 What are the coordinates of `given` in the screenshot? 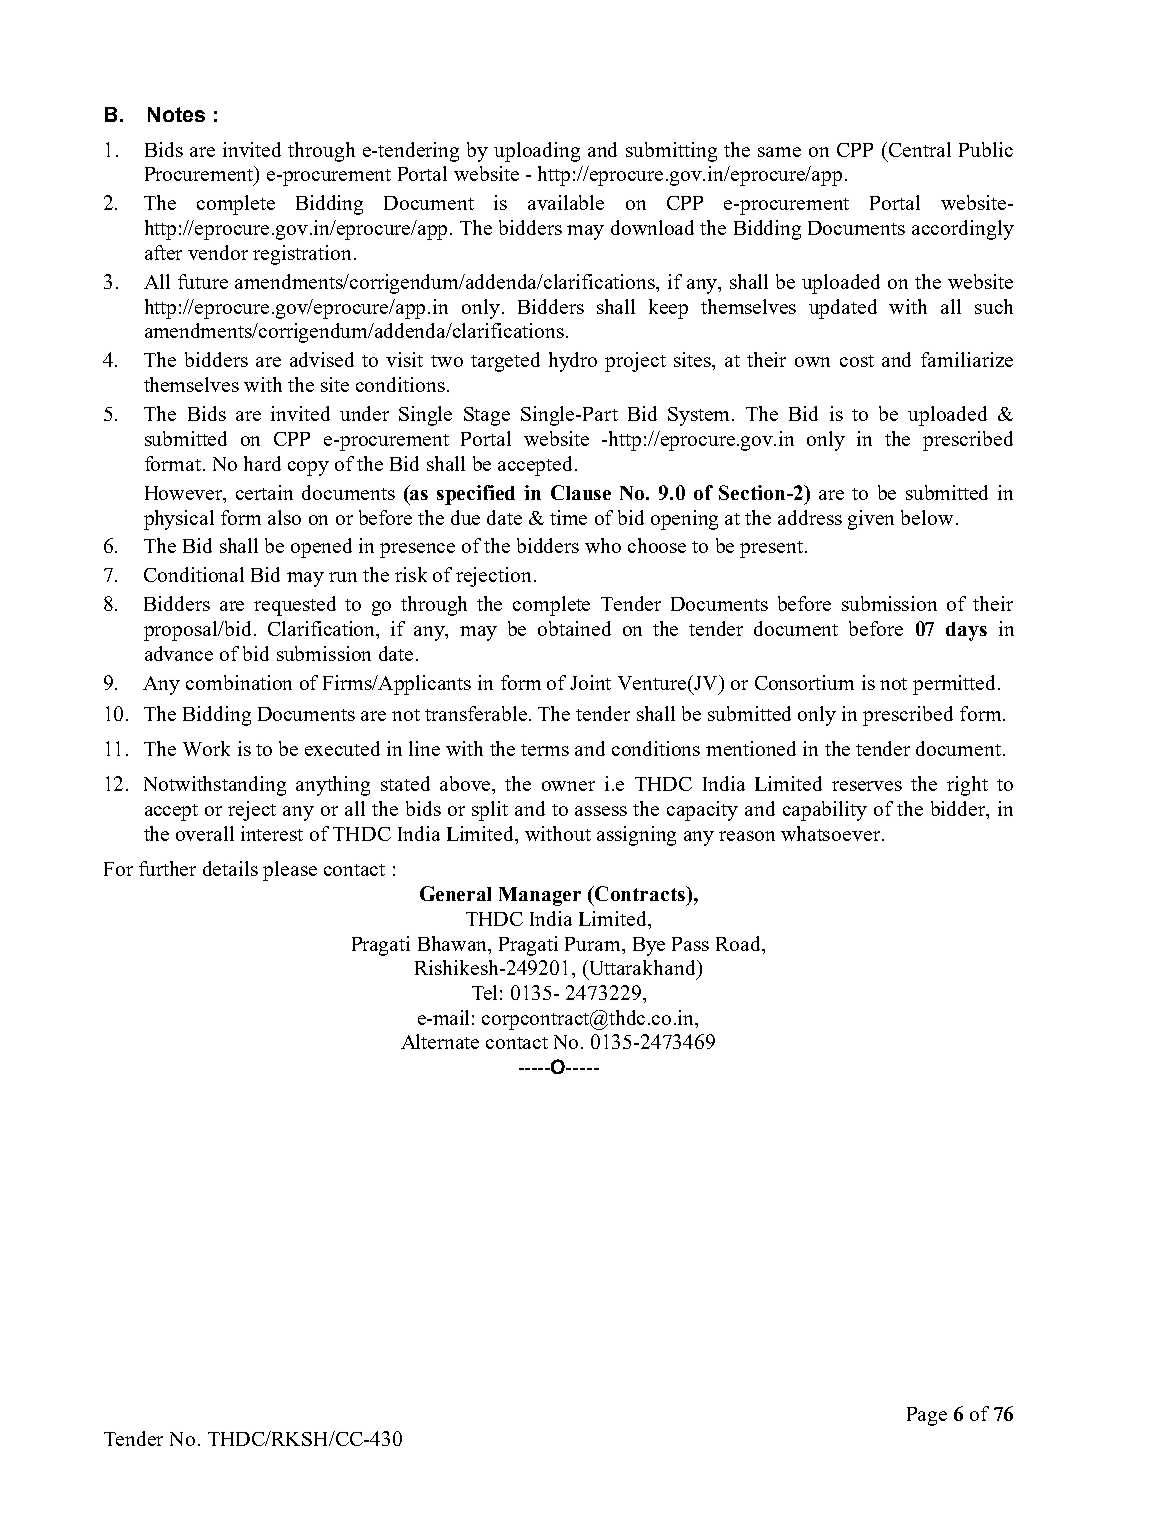 It's located at (871, 520).
